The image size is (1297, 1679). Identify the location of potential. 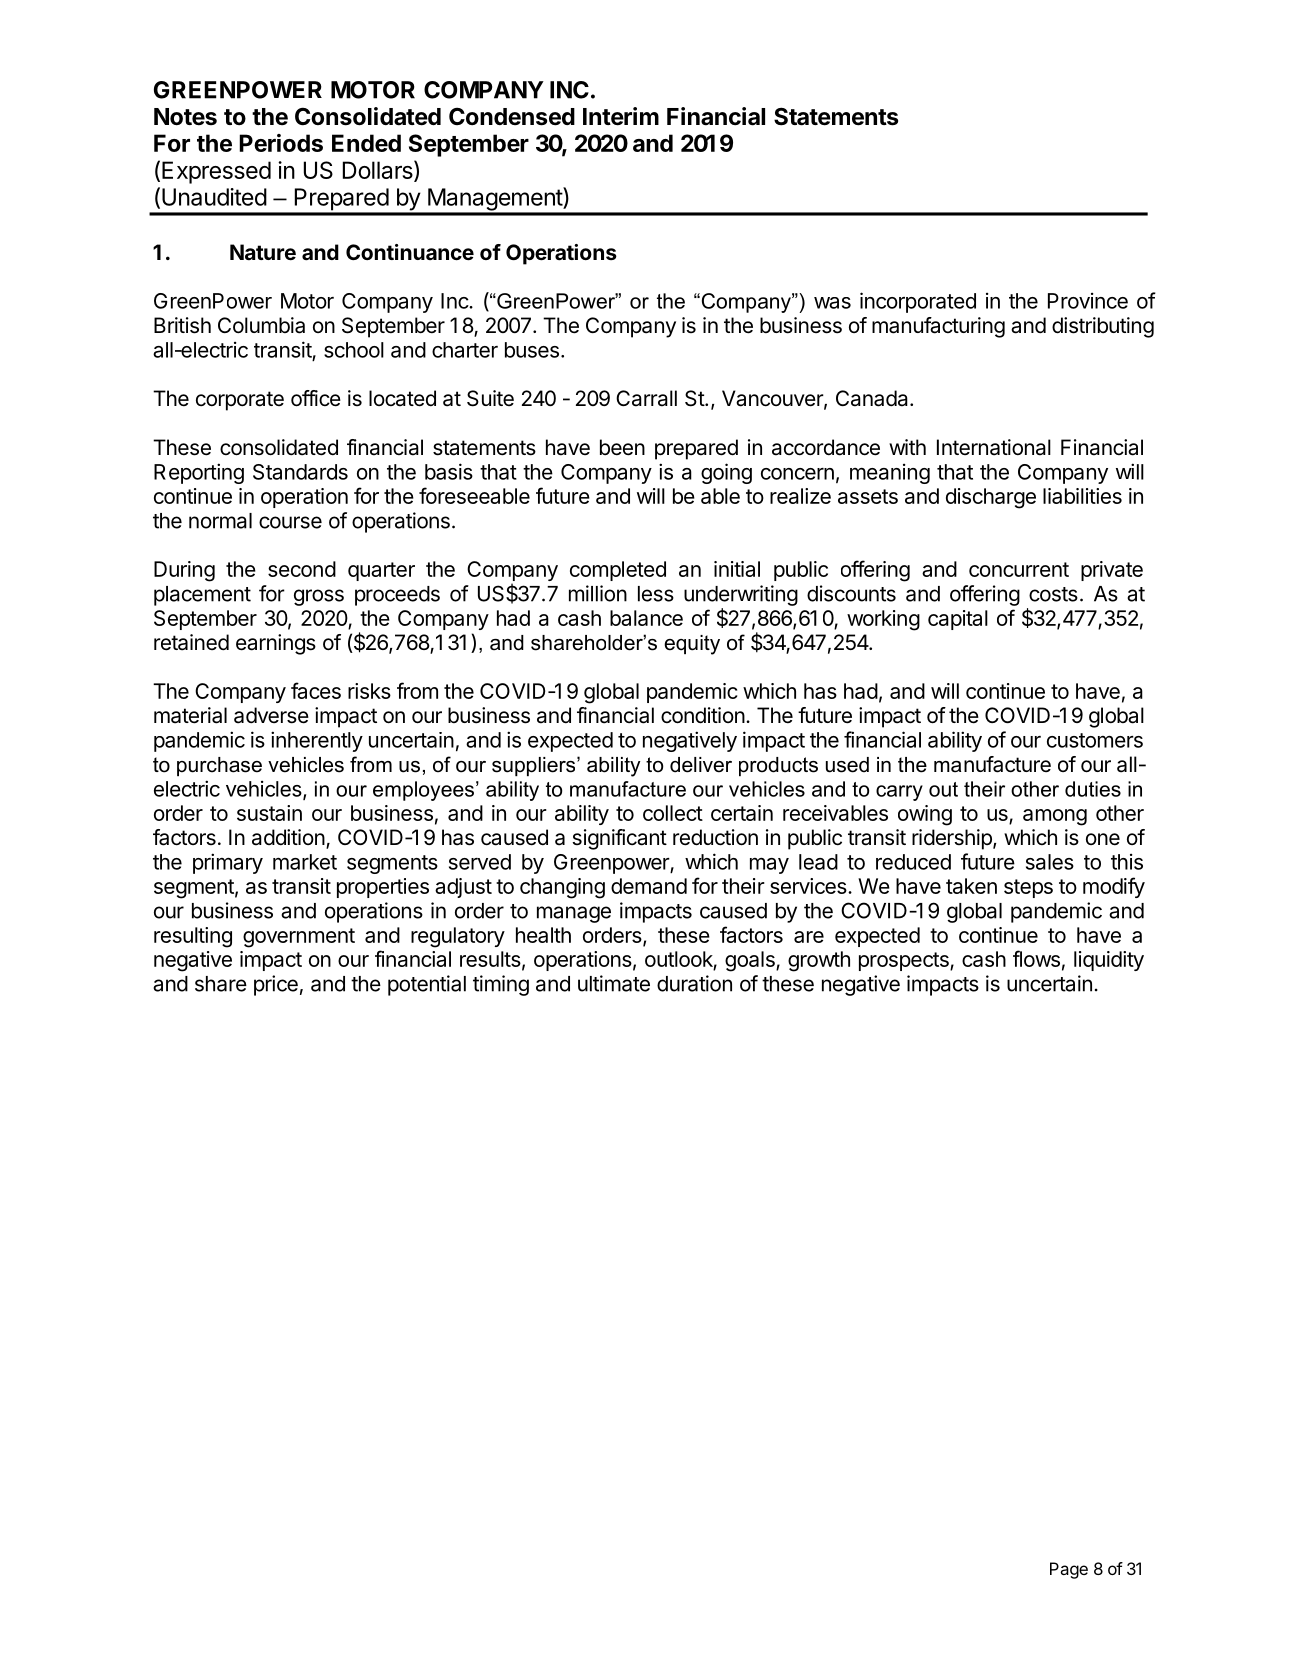
(427, 985).
